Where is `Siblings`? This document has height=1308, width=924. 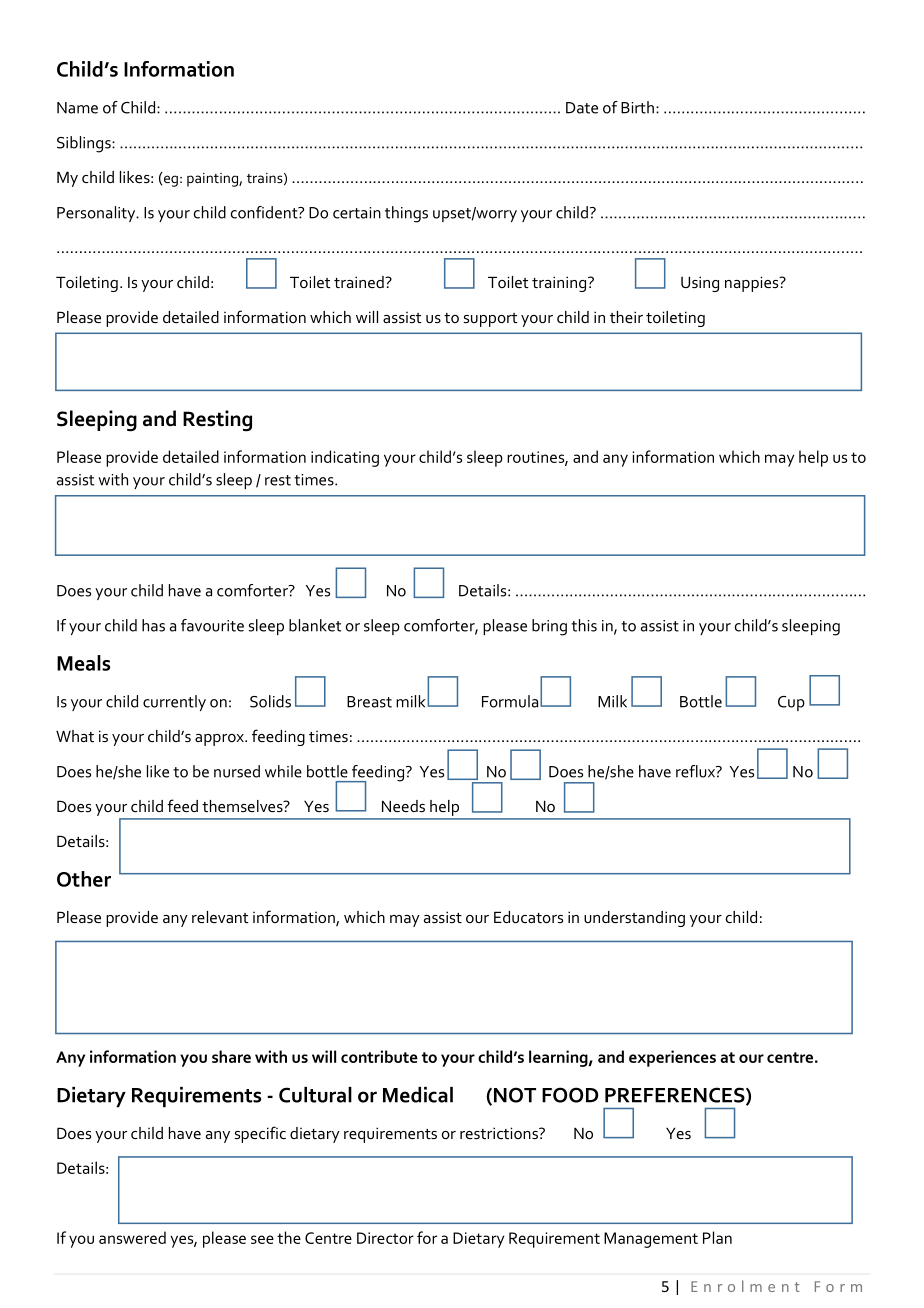 Siblings is located at coordinates (85, 144).
